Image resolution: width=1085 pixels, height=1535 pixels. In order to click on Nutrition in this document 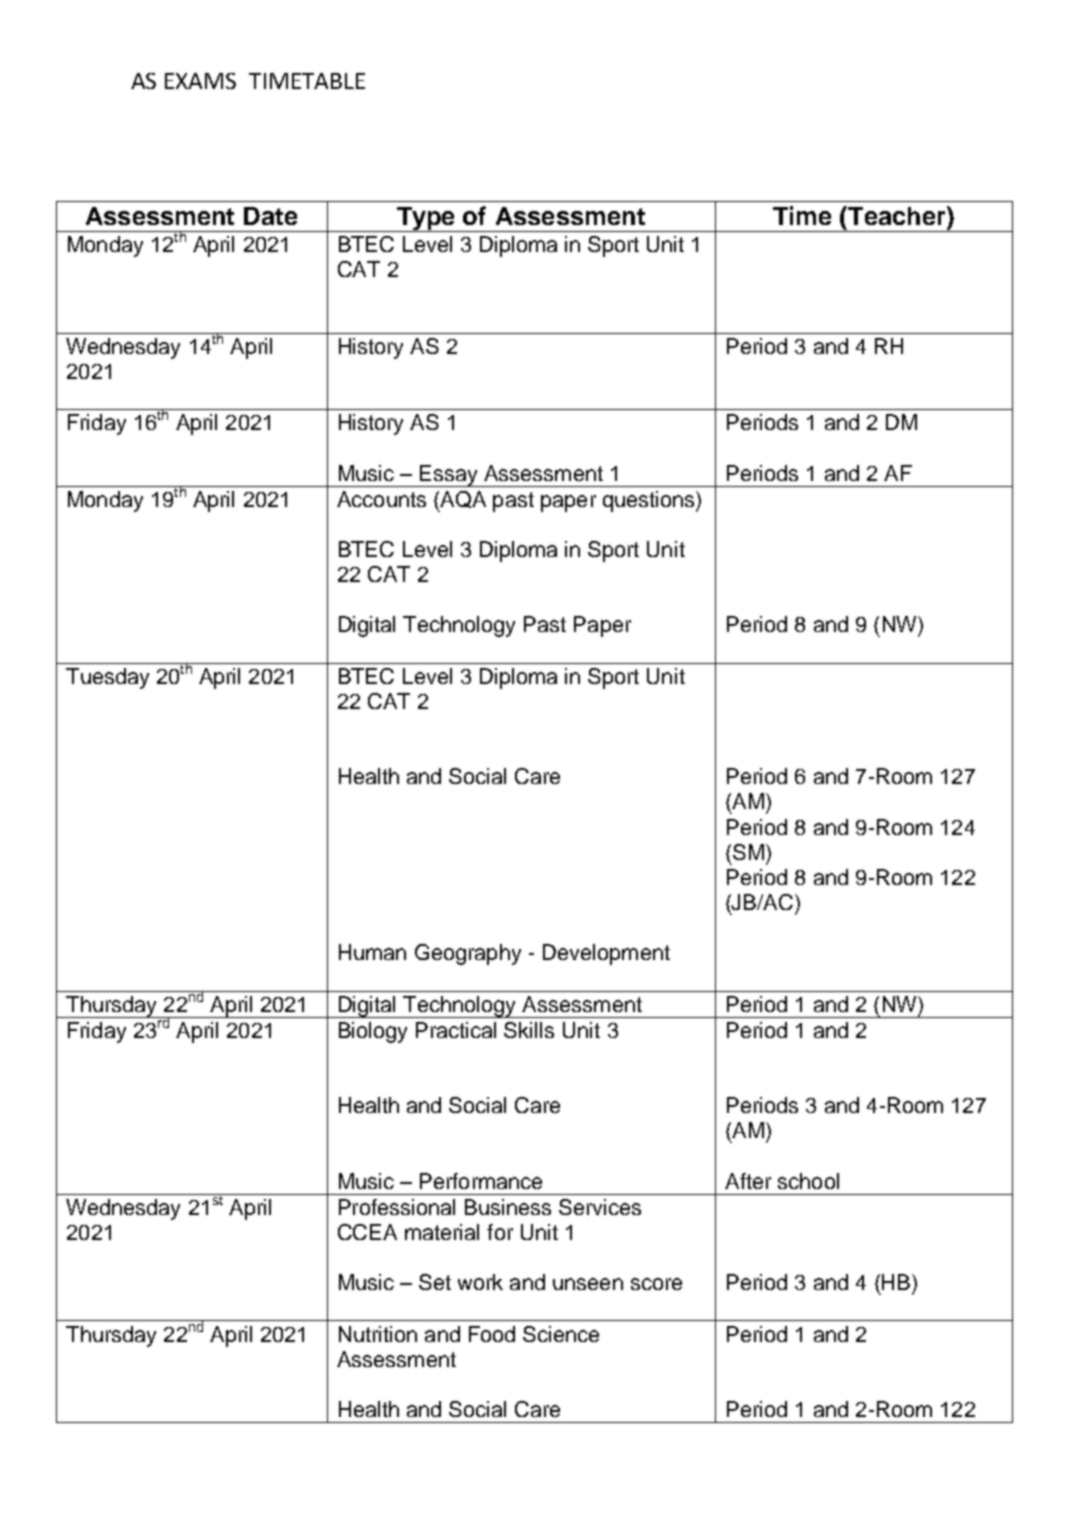, I will do `click(378, 1334)`.
